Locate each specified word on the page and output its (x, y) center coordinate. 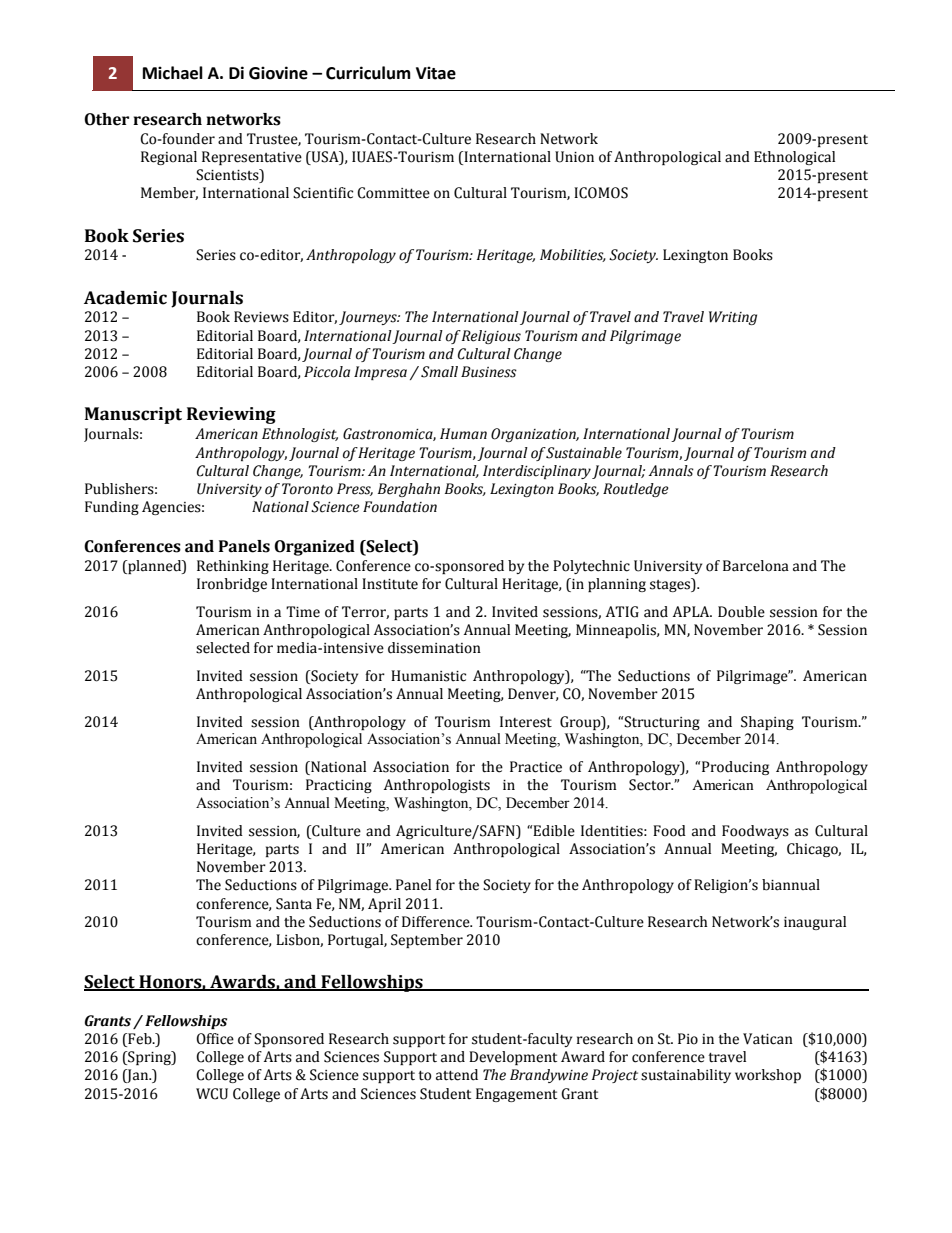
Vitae (436, 73)
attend (457, 1075)
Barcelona (756, 566)
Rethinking (233, 567)
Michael (173, 73)
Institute (390, 584)
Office (215, 1039)
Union (574, 157)
